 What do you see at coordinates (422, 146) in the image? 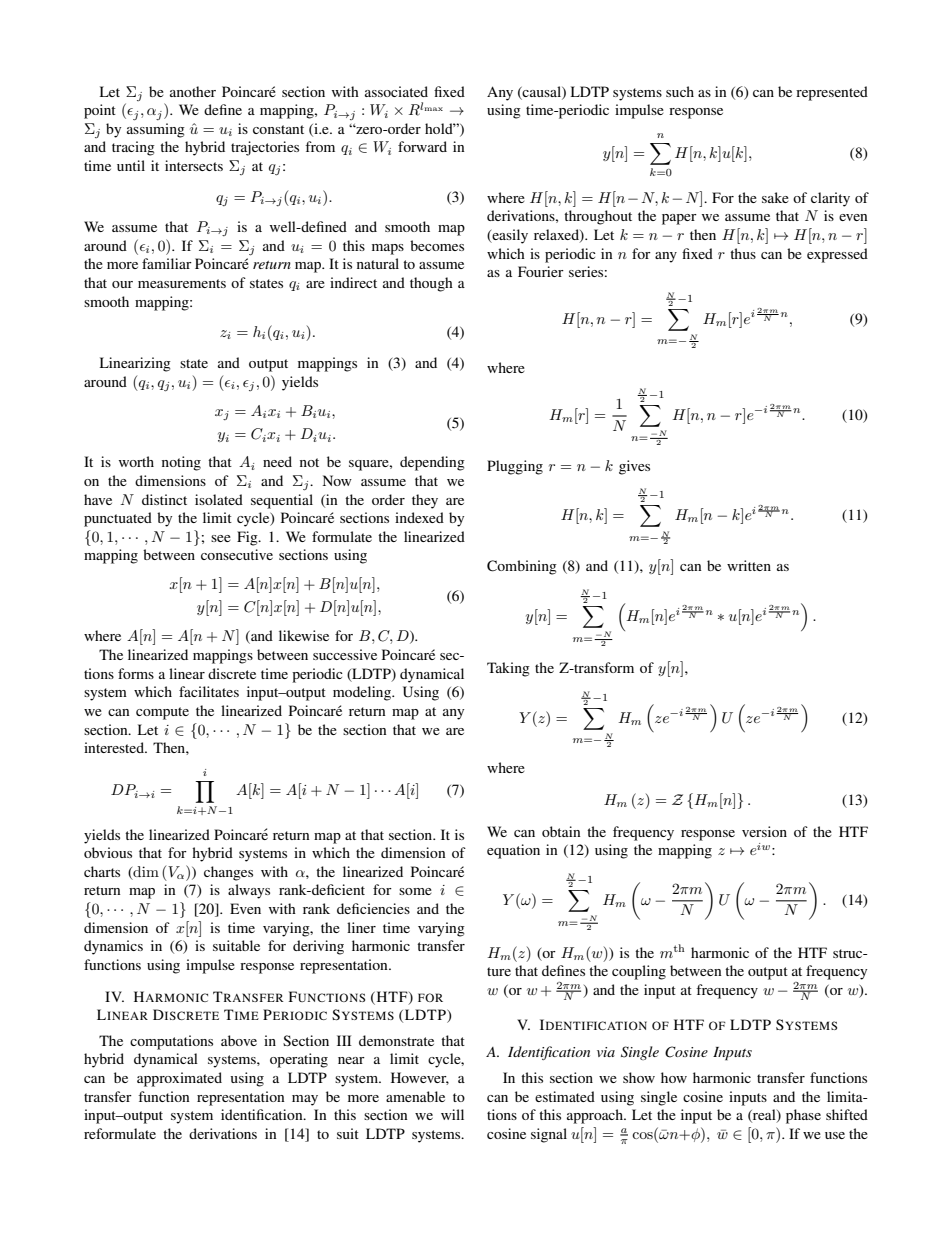
I see `forward` at bounding box center [422, 146].
